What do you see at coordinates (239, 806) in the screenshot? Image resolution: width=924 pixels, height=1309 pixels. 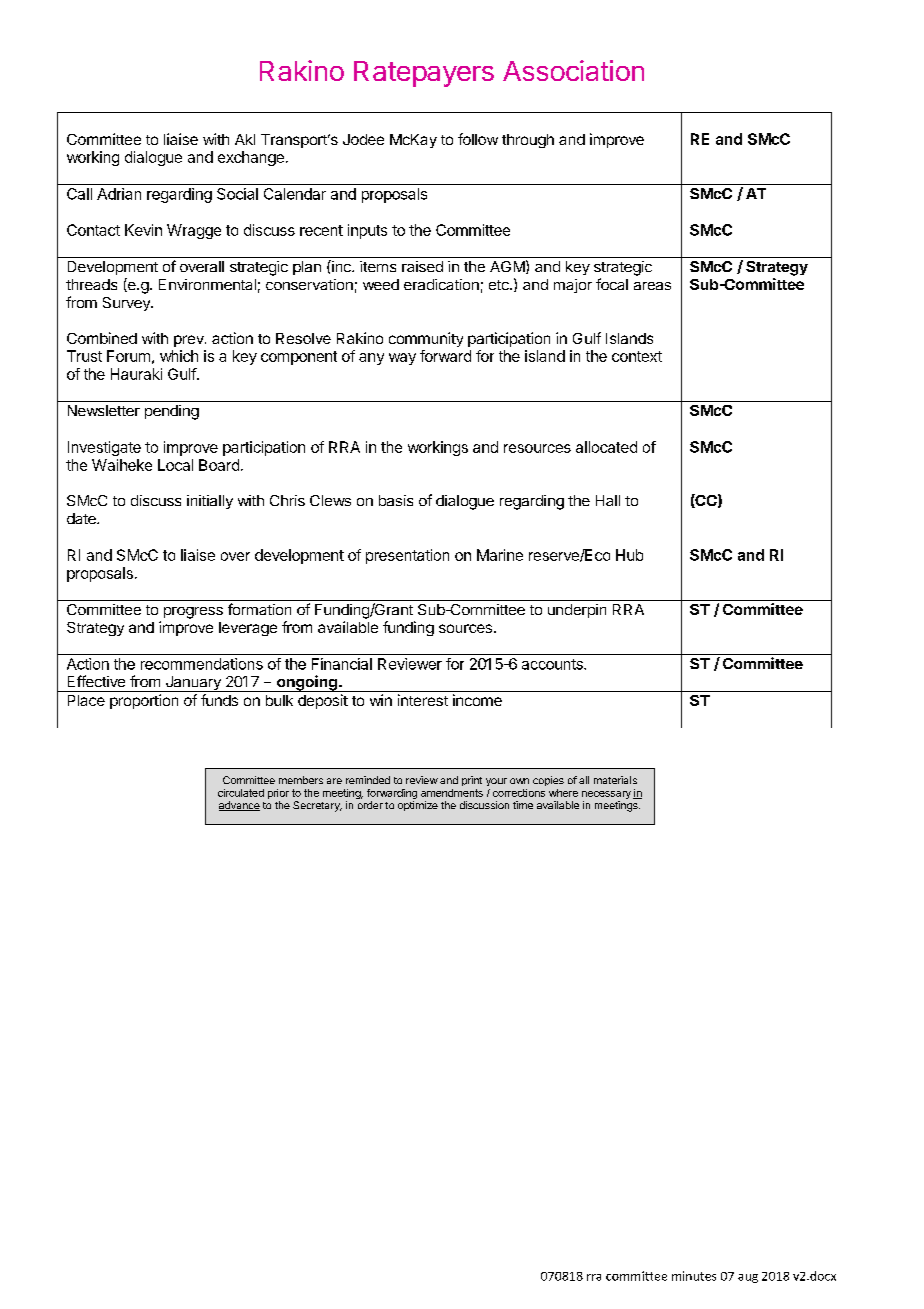 I see `advance` at bounding box center [239, 806].
